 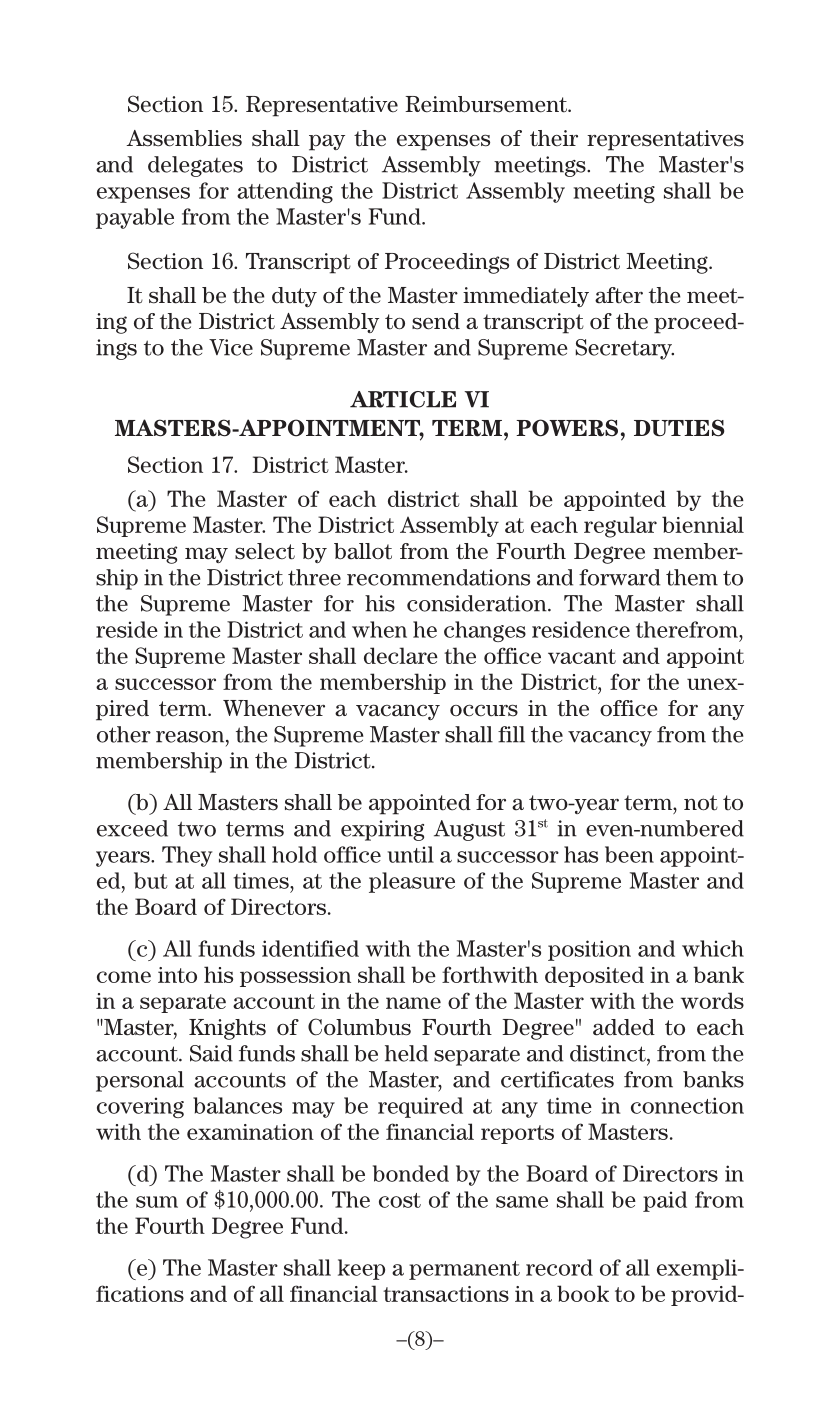 What do you see at coordinates (594, 976) in the page?
I see `deposited` at bounding box center [594, 976].
